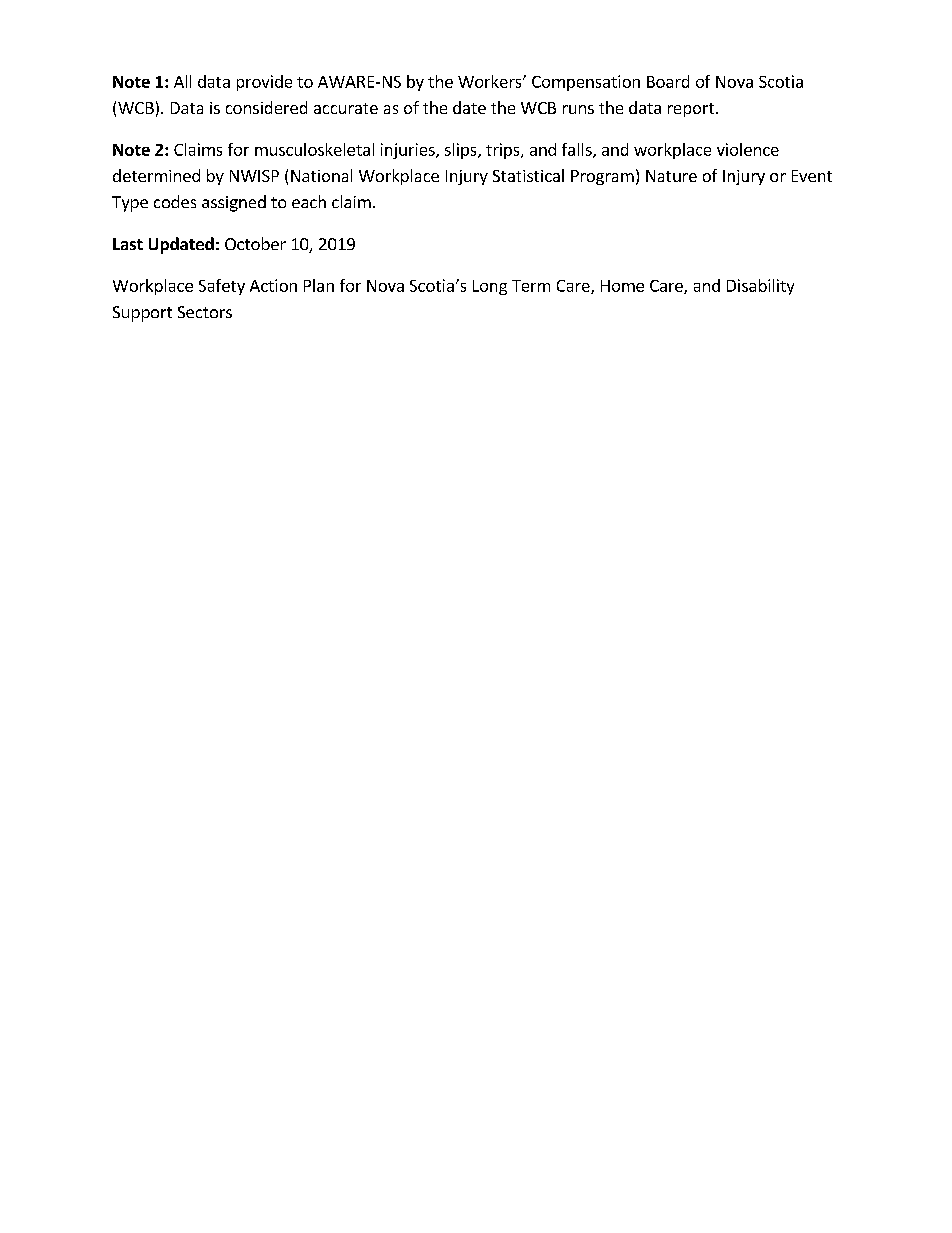  Describe the element at coordinates (491, 81) in the page. I see `Workers` at that location.
